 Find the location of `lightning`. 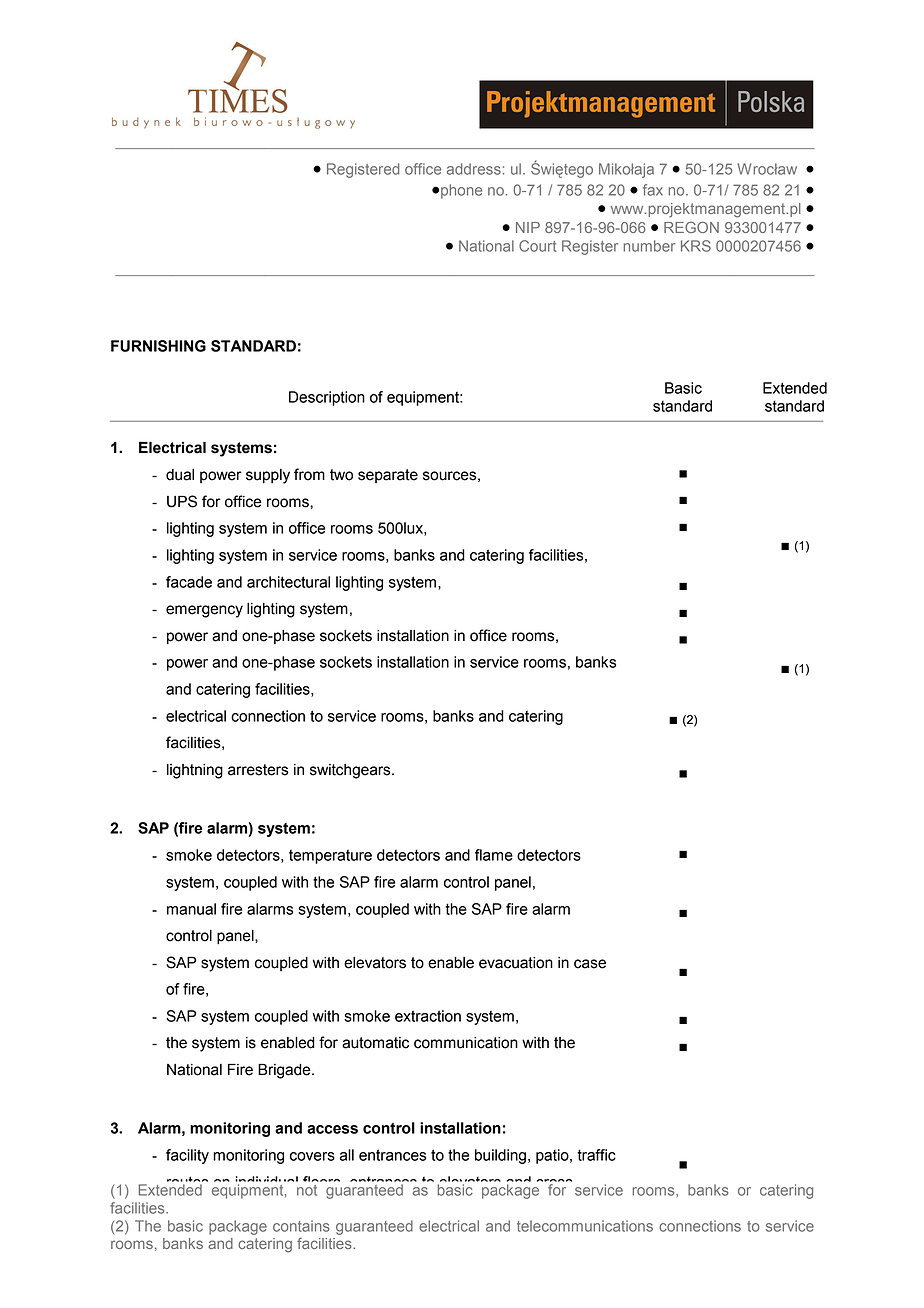

lightning is located at coordinates (195, 771).
